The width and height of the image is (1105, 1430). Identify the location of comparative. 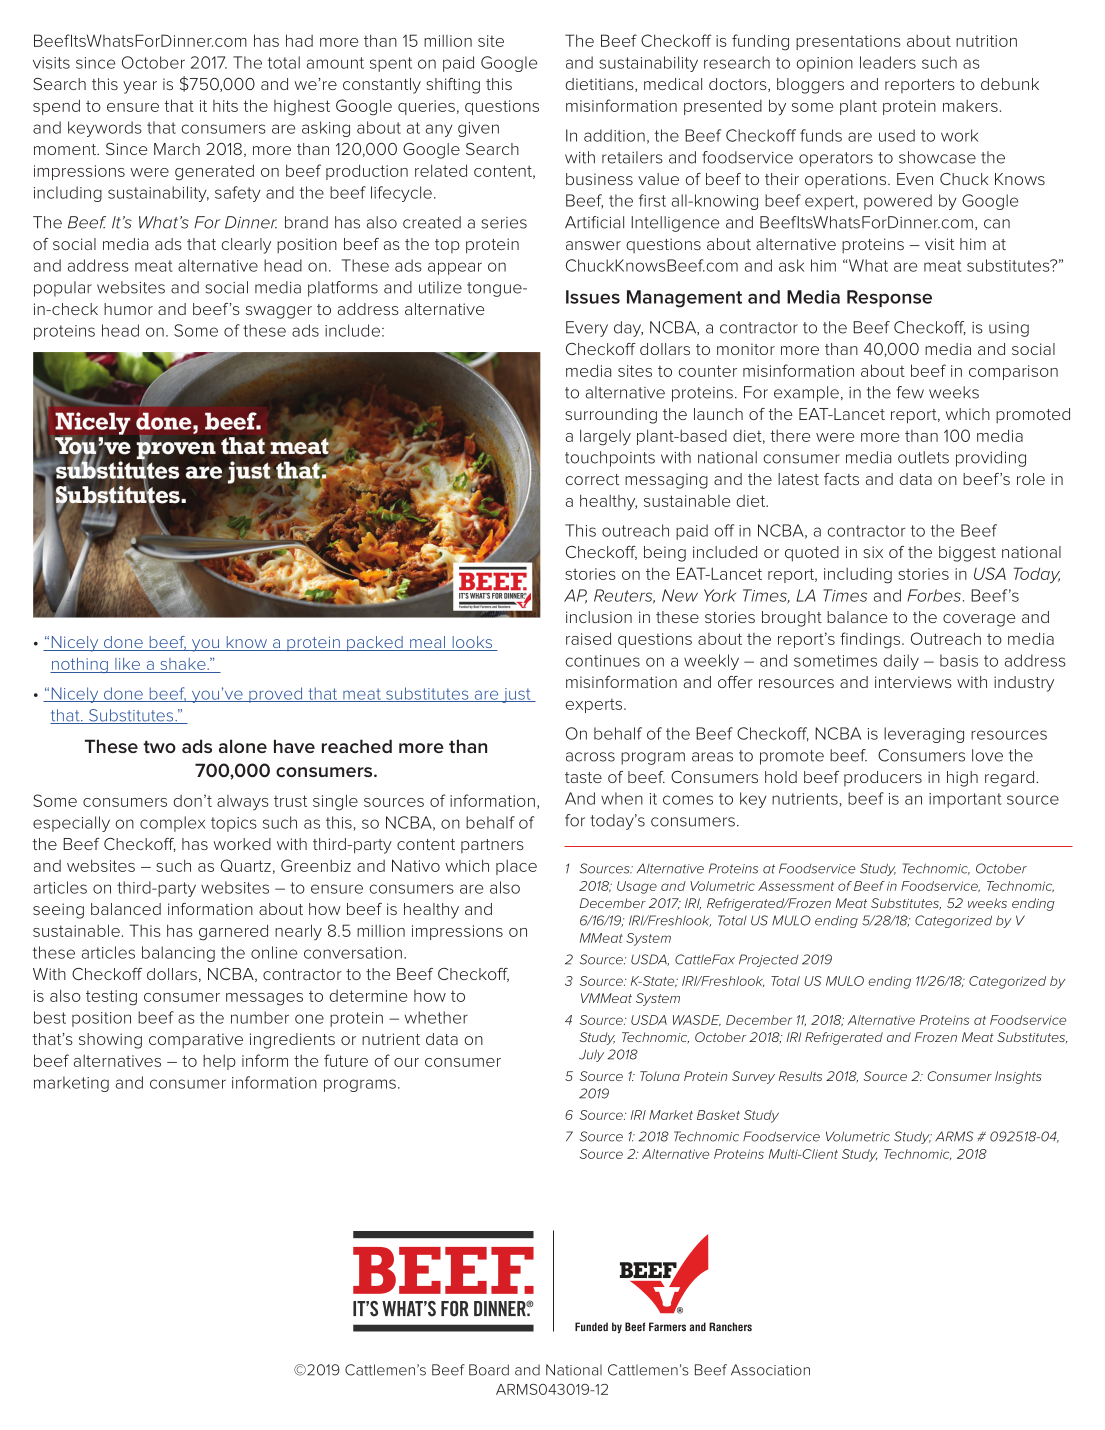
(196, 1040).
